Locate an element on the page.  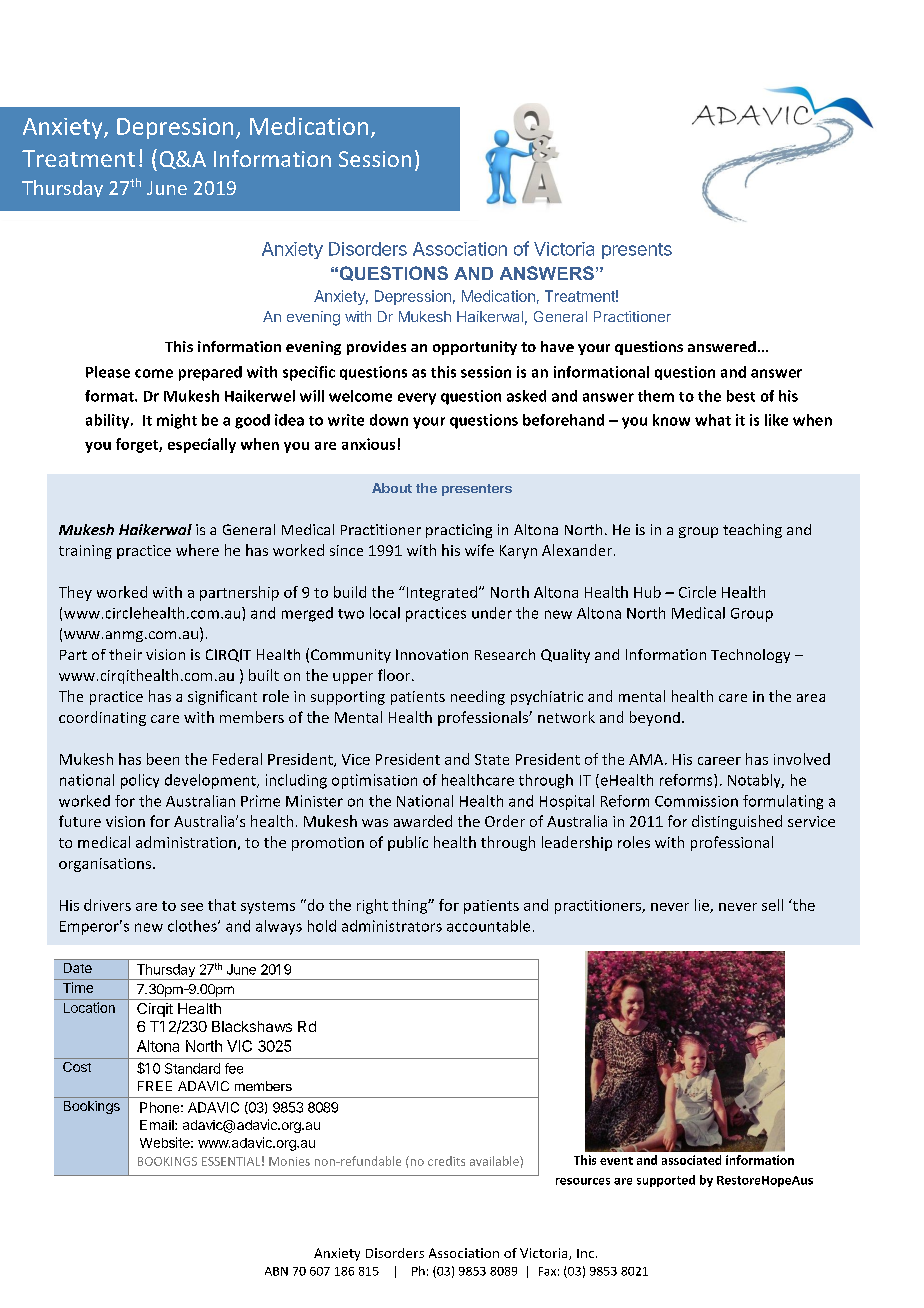
Commission is located at coordinates (696, 801).
